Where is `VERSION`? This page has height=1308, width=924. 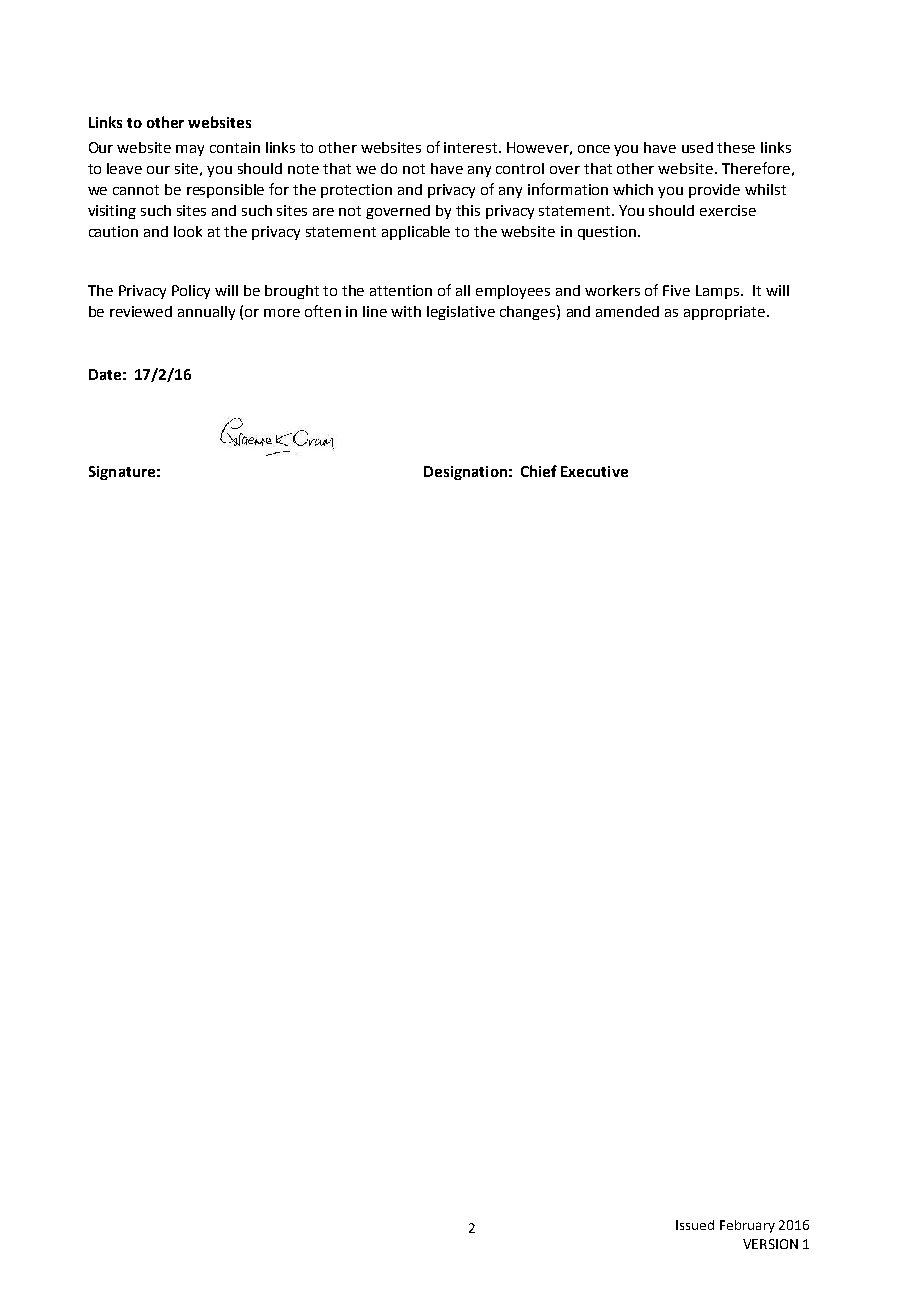 VERSION is located at coordinates (770, 1244).
